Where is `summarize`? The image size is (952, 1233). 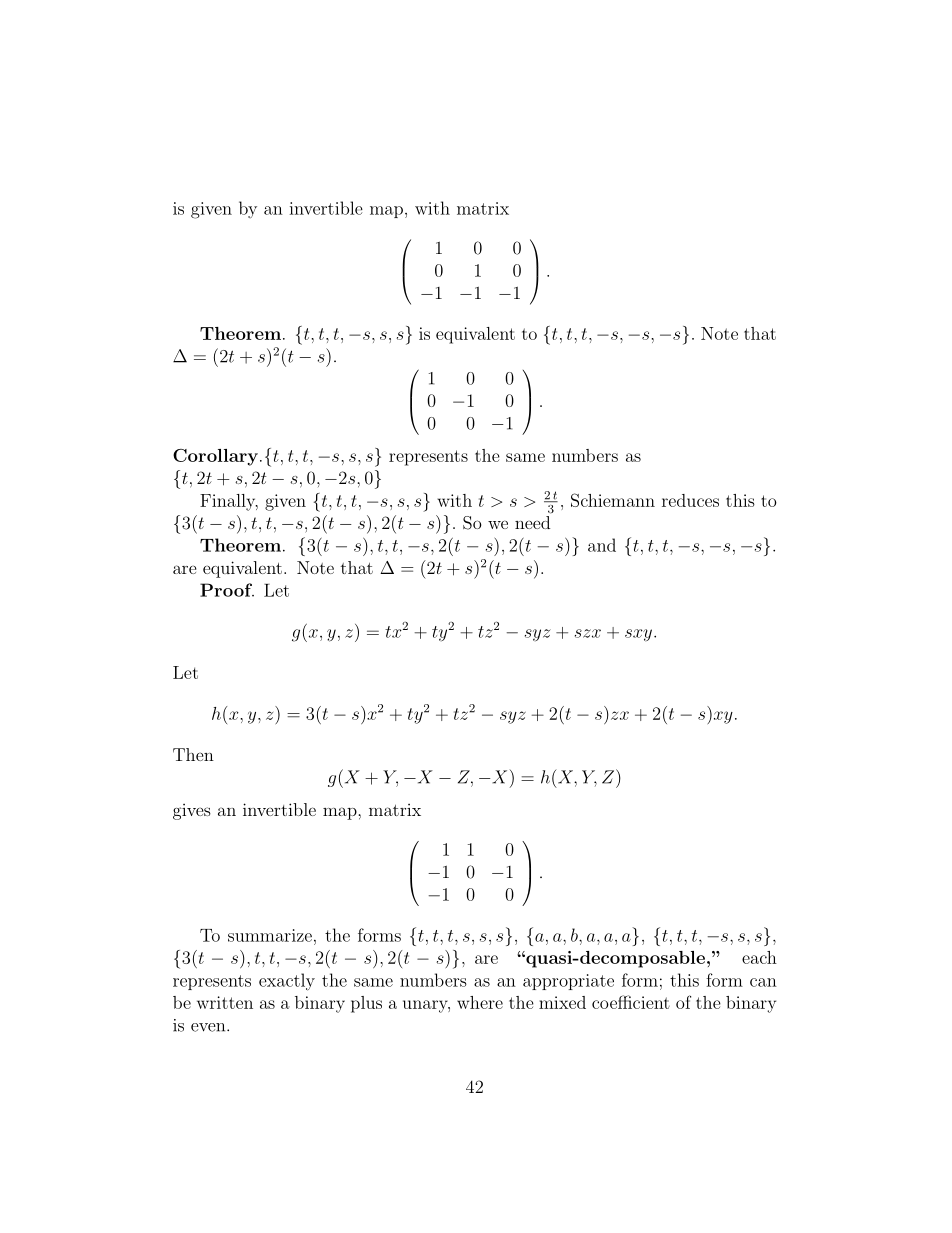
summarize is located at coordinates (270, 935).
